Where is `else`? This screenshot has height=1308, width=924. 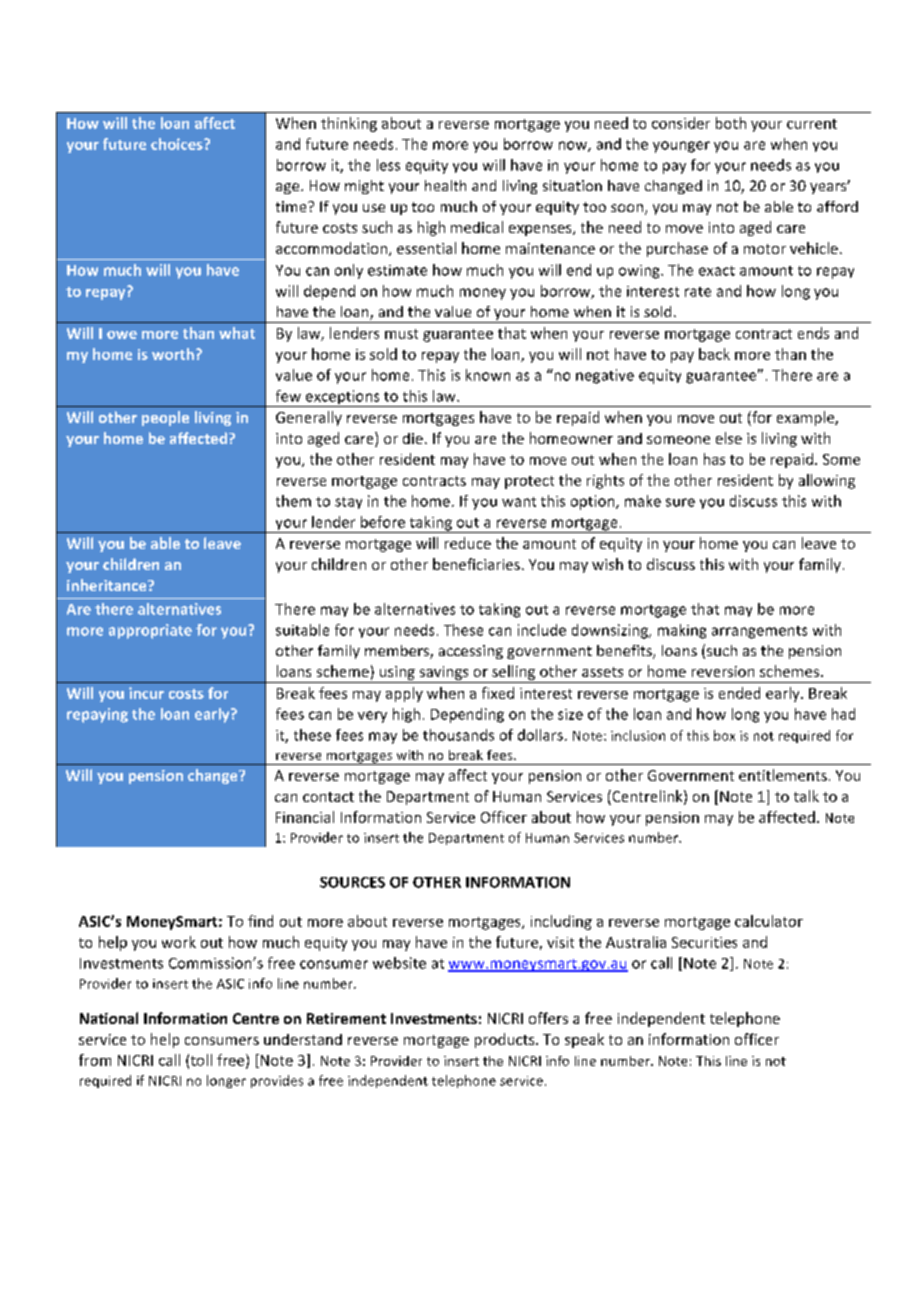 else is located at coordinates (729, 438).
